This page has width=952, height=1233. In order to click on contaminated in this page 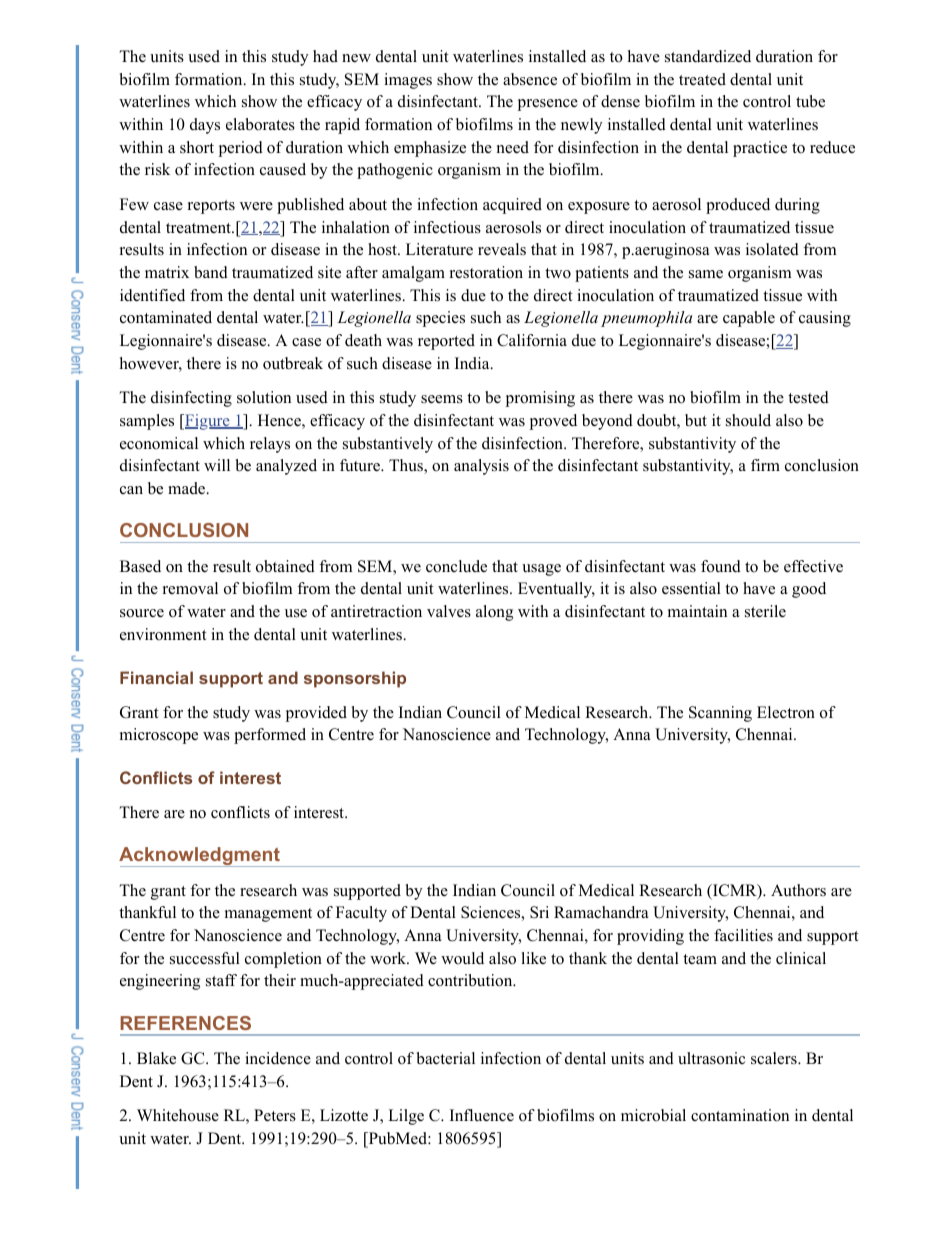, I will do `click(166, 317)`.
